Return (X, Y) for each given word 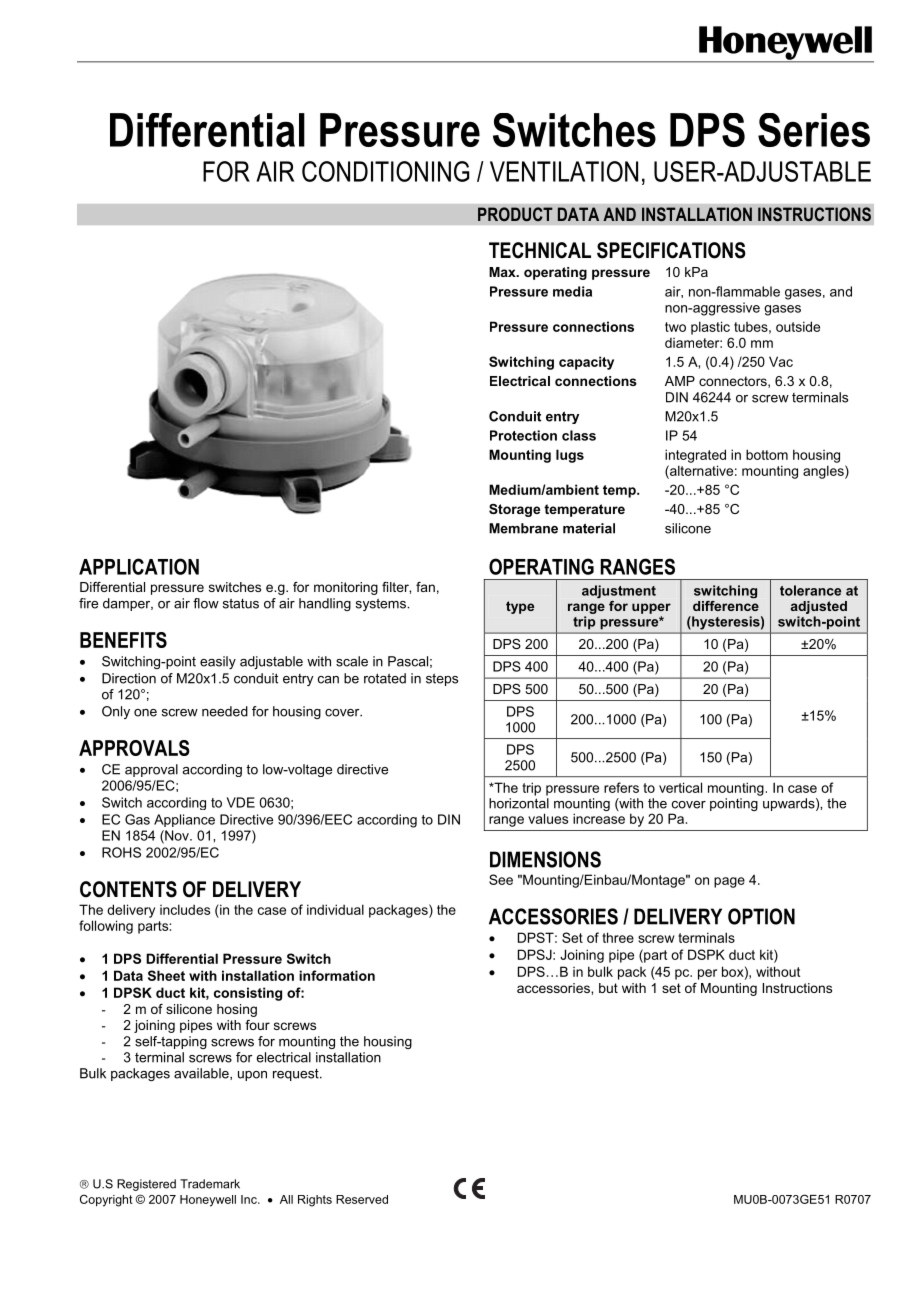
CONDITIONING (385, 171)
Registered (146, 1185)
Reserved (362, 1199)
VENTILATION (564, 171)
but (608, 988)
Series (814, 130)
